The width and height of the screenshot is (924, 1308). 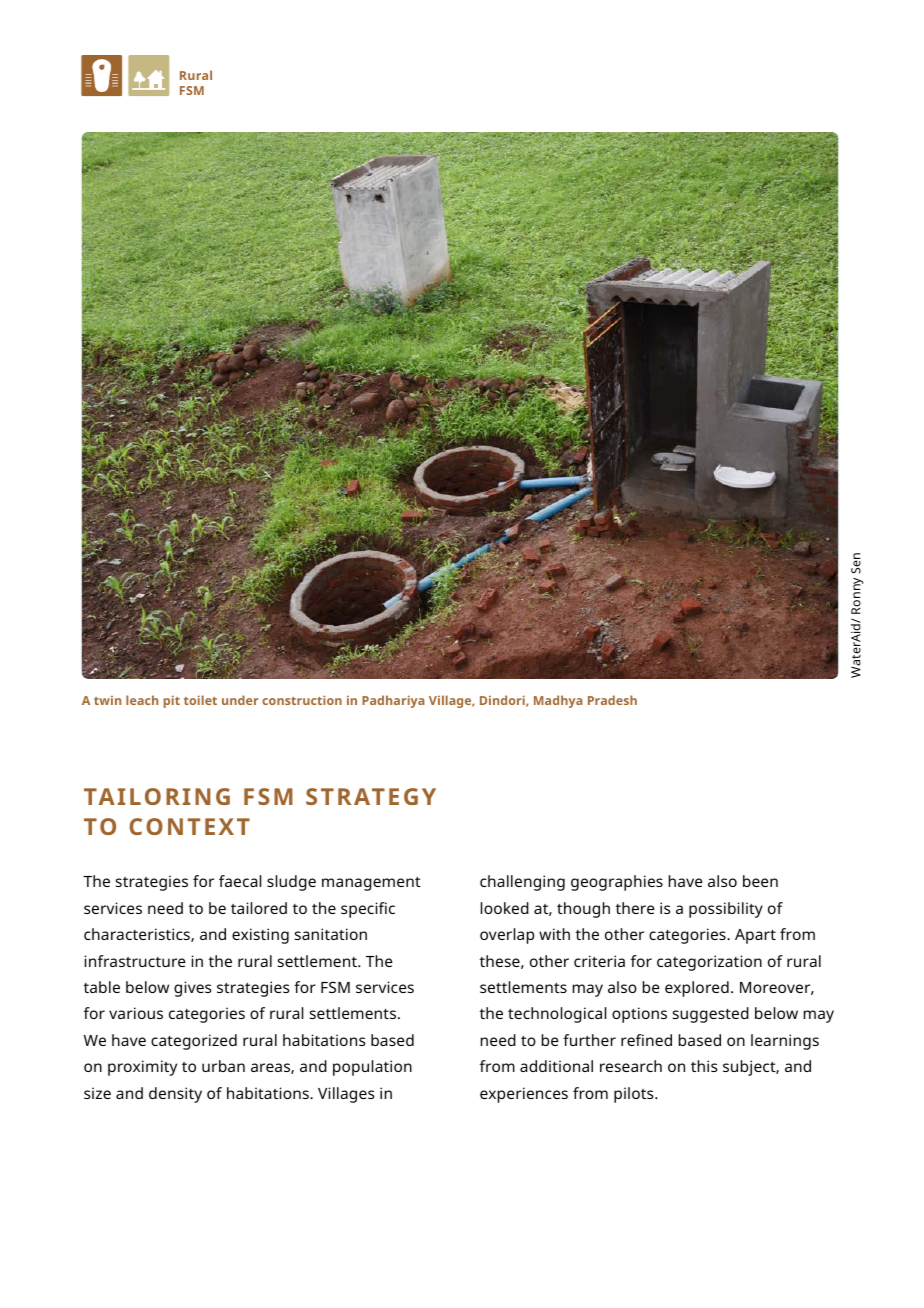 I want to click on CONTEXT, so click(x=189, y=826).
